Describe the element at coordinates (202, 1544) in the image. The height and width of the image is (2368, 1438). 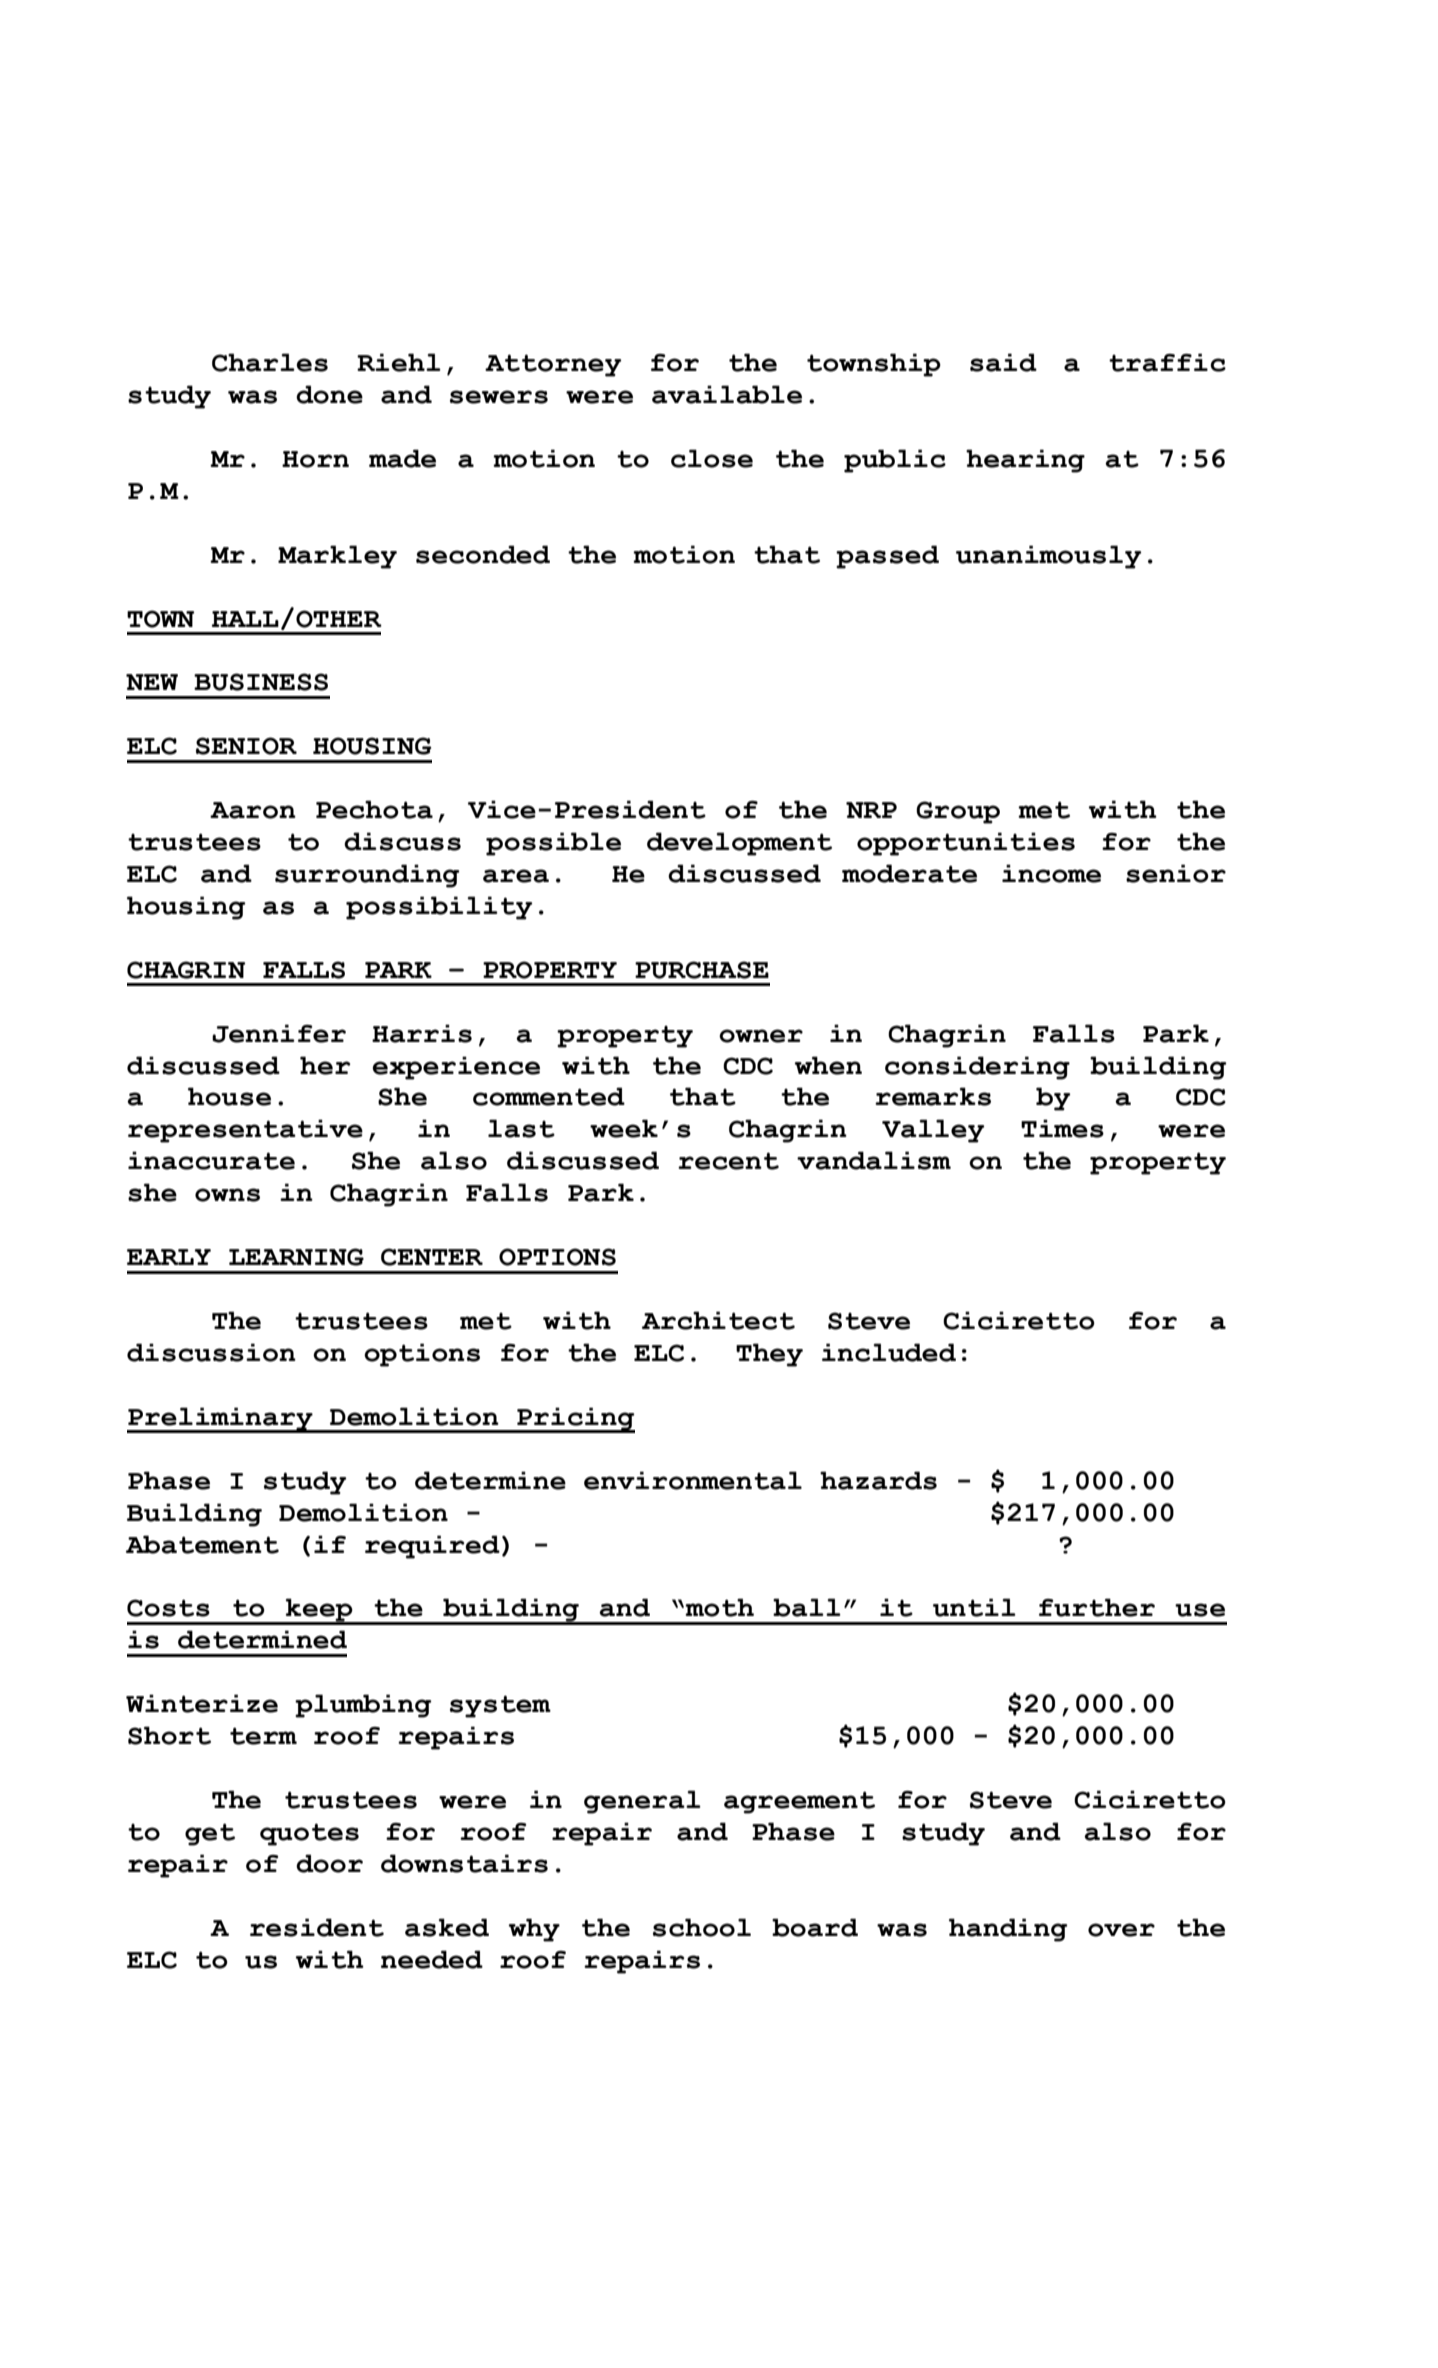
I see `Abatement` at that location.
